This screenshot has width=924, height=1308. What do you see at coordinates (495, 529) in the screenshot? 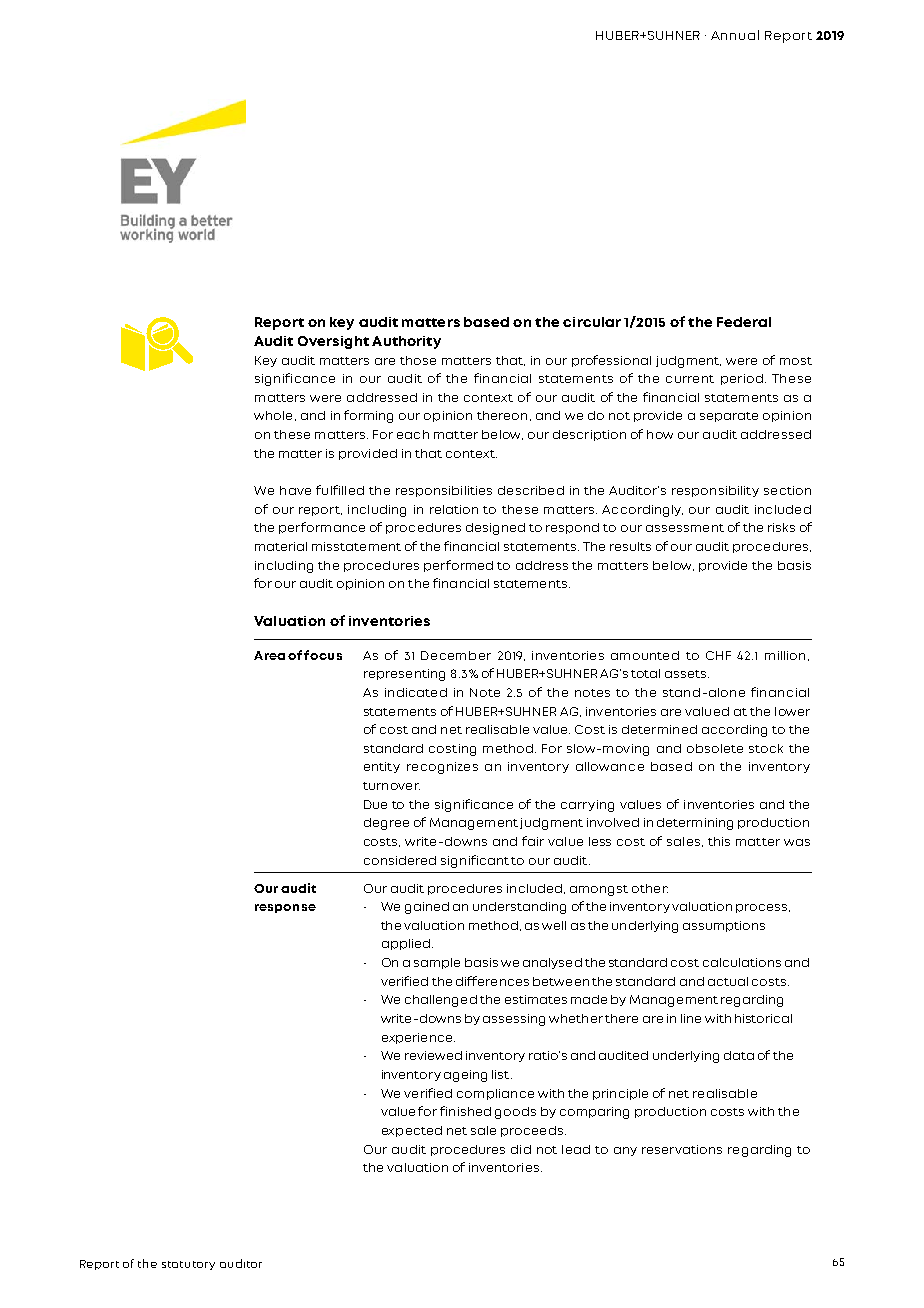
I see `designed` at bounding box center [495, 529].
